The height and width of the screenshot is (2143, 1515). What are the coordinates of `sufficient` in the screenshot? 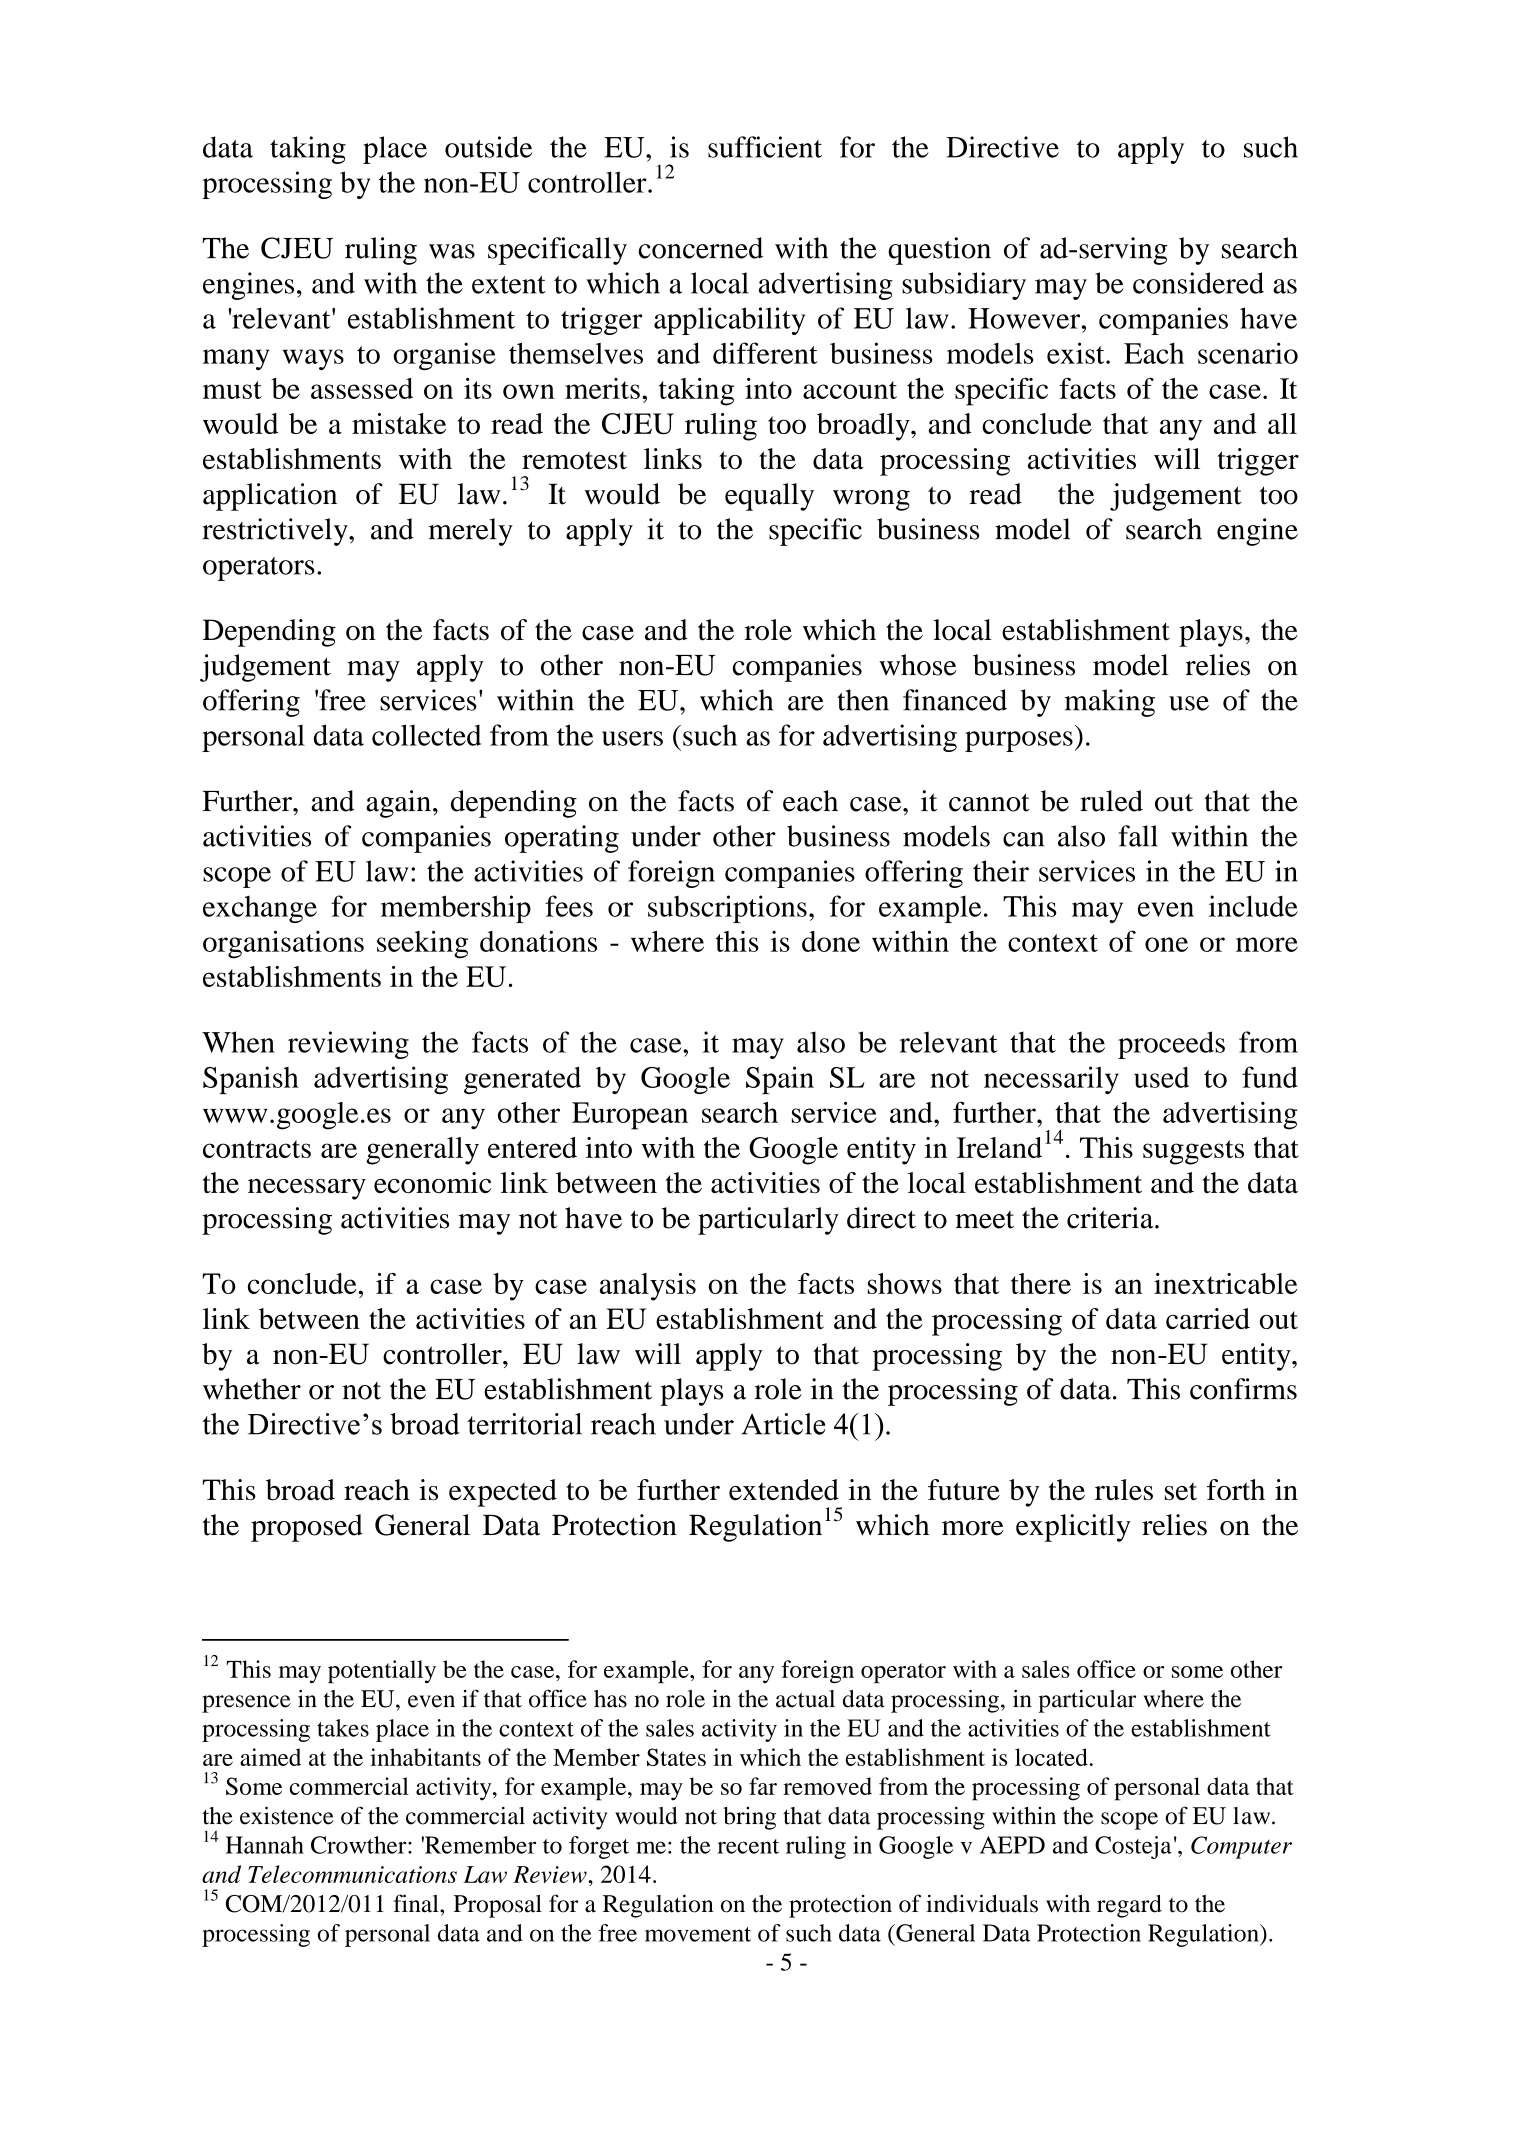 It's located at (765, 147).
